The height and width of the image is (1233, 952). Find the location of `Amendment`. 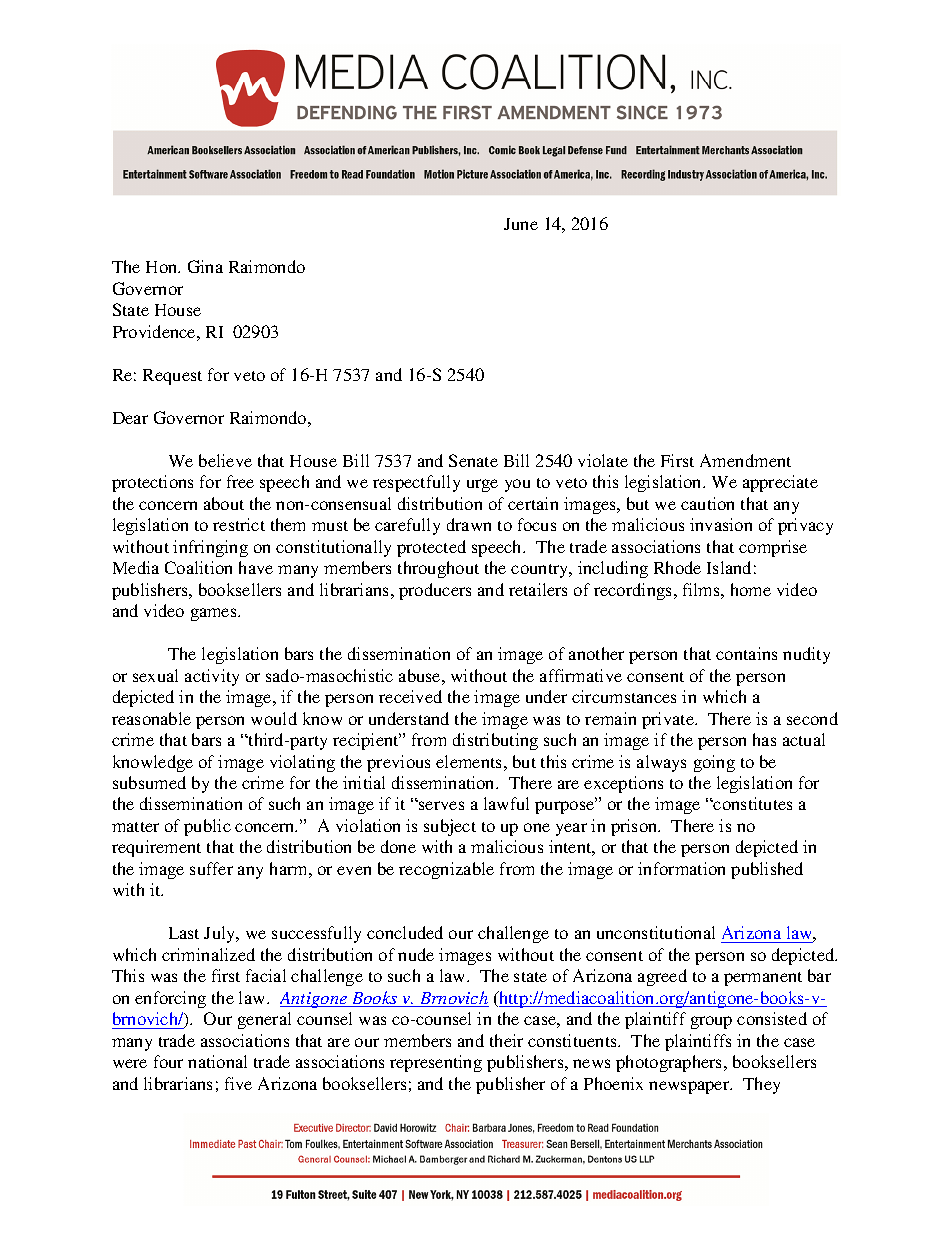

Amendment is located at coordinates (745, 460).
